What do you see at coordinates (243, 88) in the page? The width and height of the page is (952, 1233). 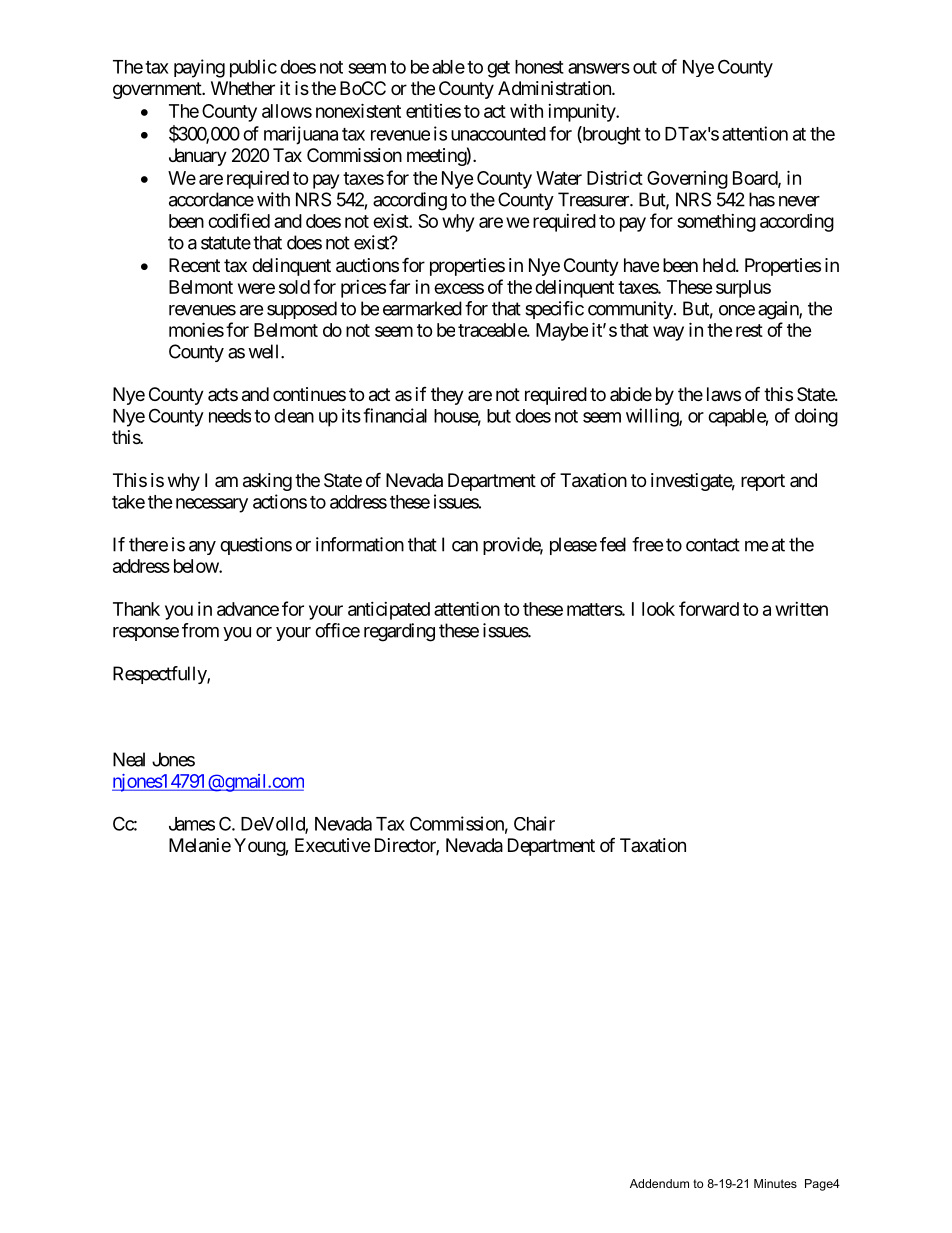 I see `Whether` at bounding box center [243, 88].
